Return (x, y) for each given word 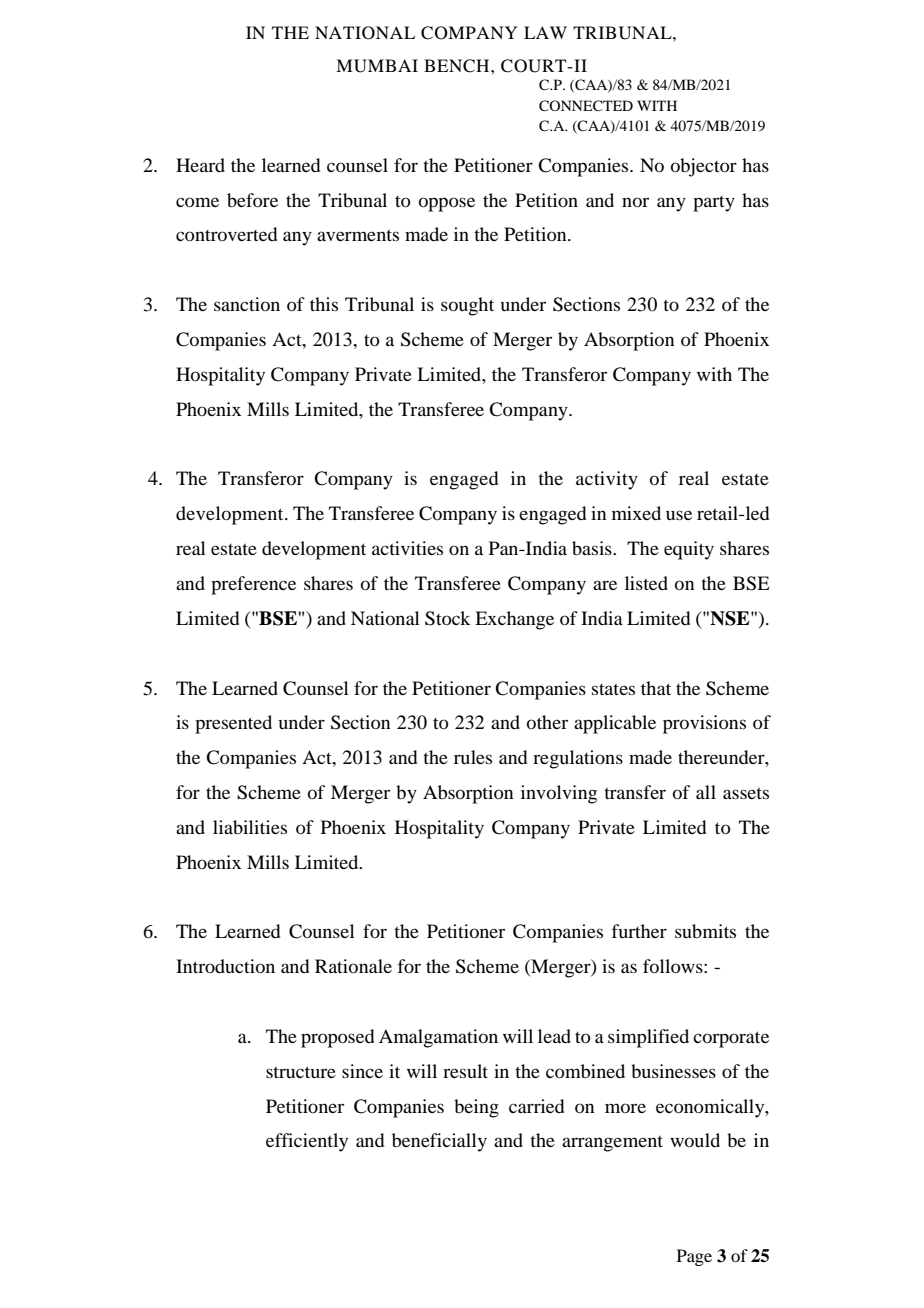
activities (407, 548)
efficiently (307, 1142)
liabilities (250, 827)
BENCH (458, 66)
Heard (200, 165)
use (679, 515)
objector (704, 167)
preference (253, 585)
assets (746, 793)
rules (473, 757)
